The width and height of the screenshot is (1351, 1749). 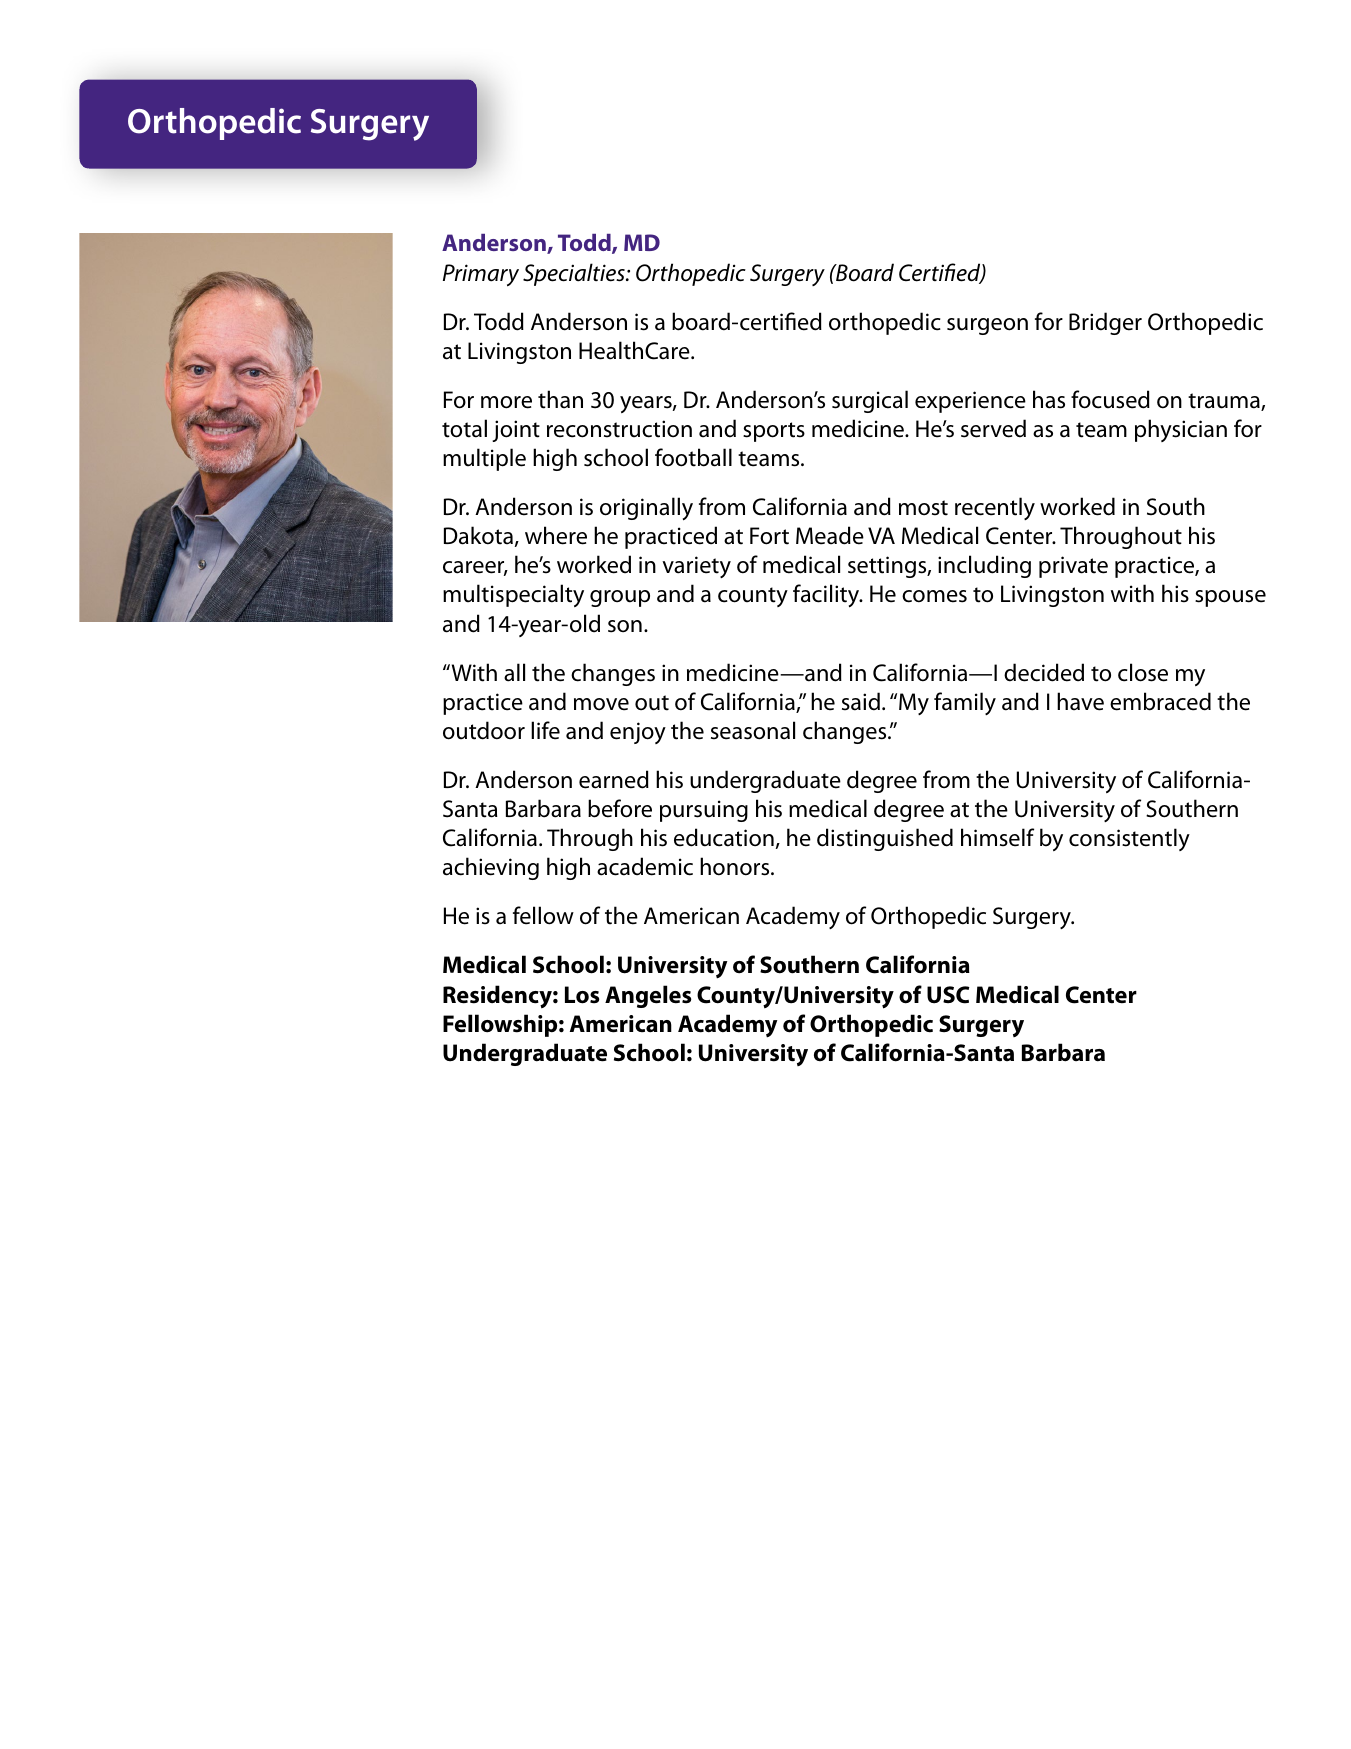 What do you see at coordinates (948, 995) in the screenshot?
I see `USC` at bounding box center [948, 995].
